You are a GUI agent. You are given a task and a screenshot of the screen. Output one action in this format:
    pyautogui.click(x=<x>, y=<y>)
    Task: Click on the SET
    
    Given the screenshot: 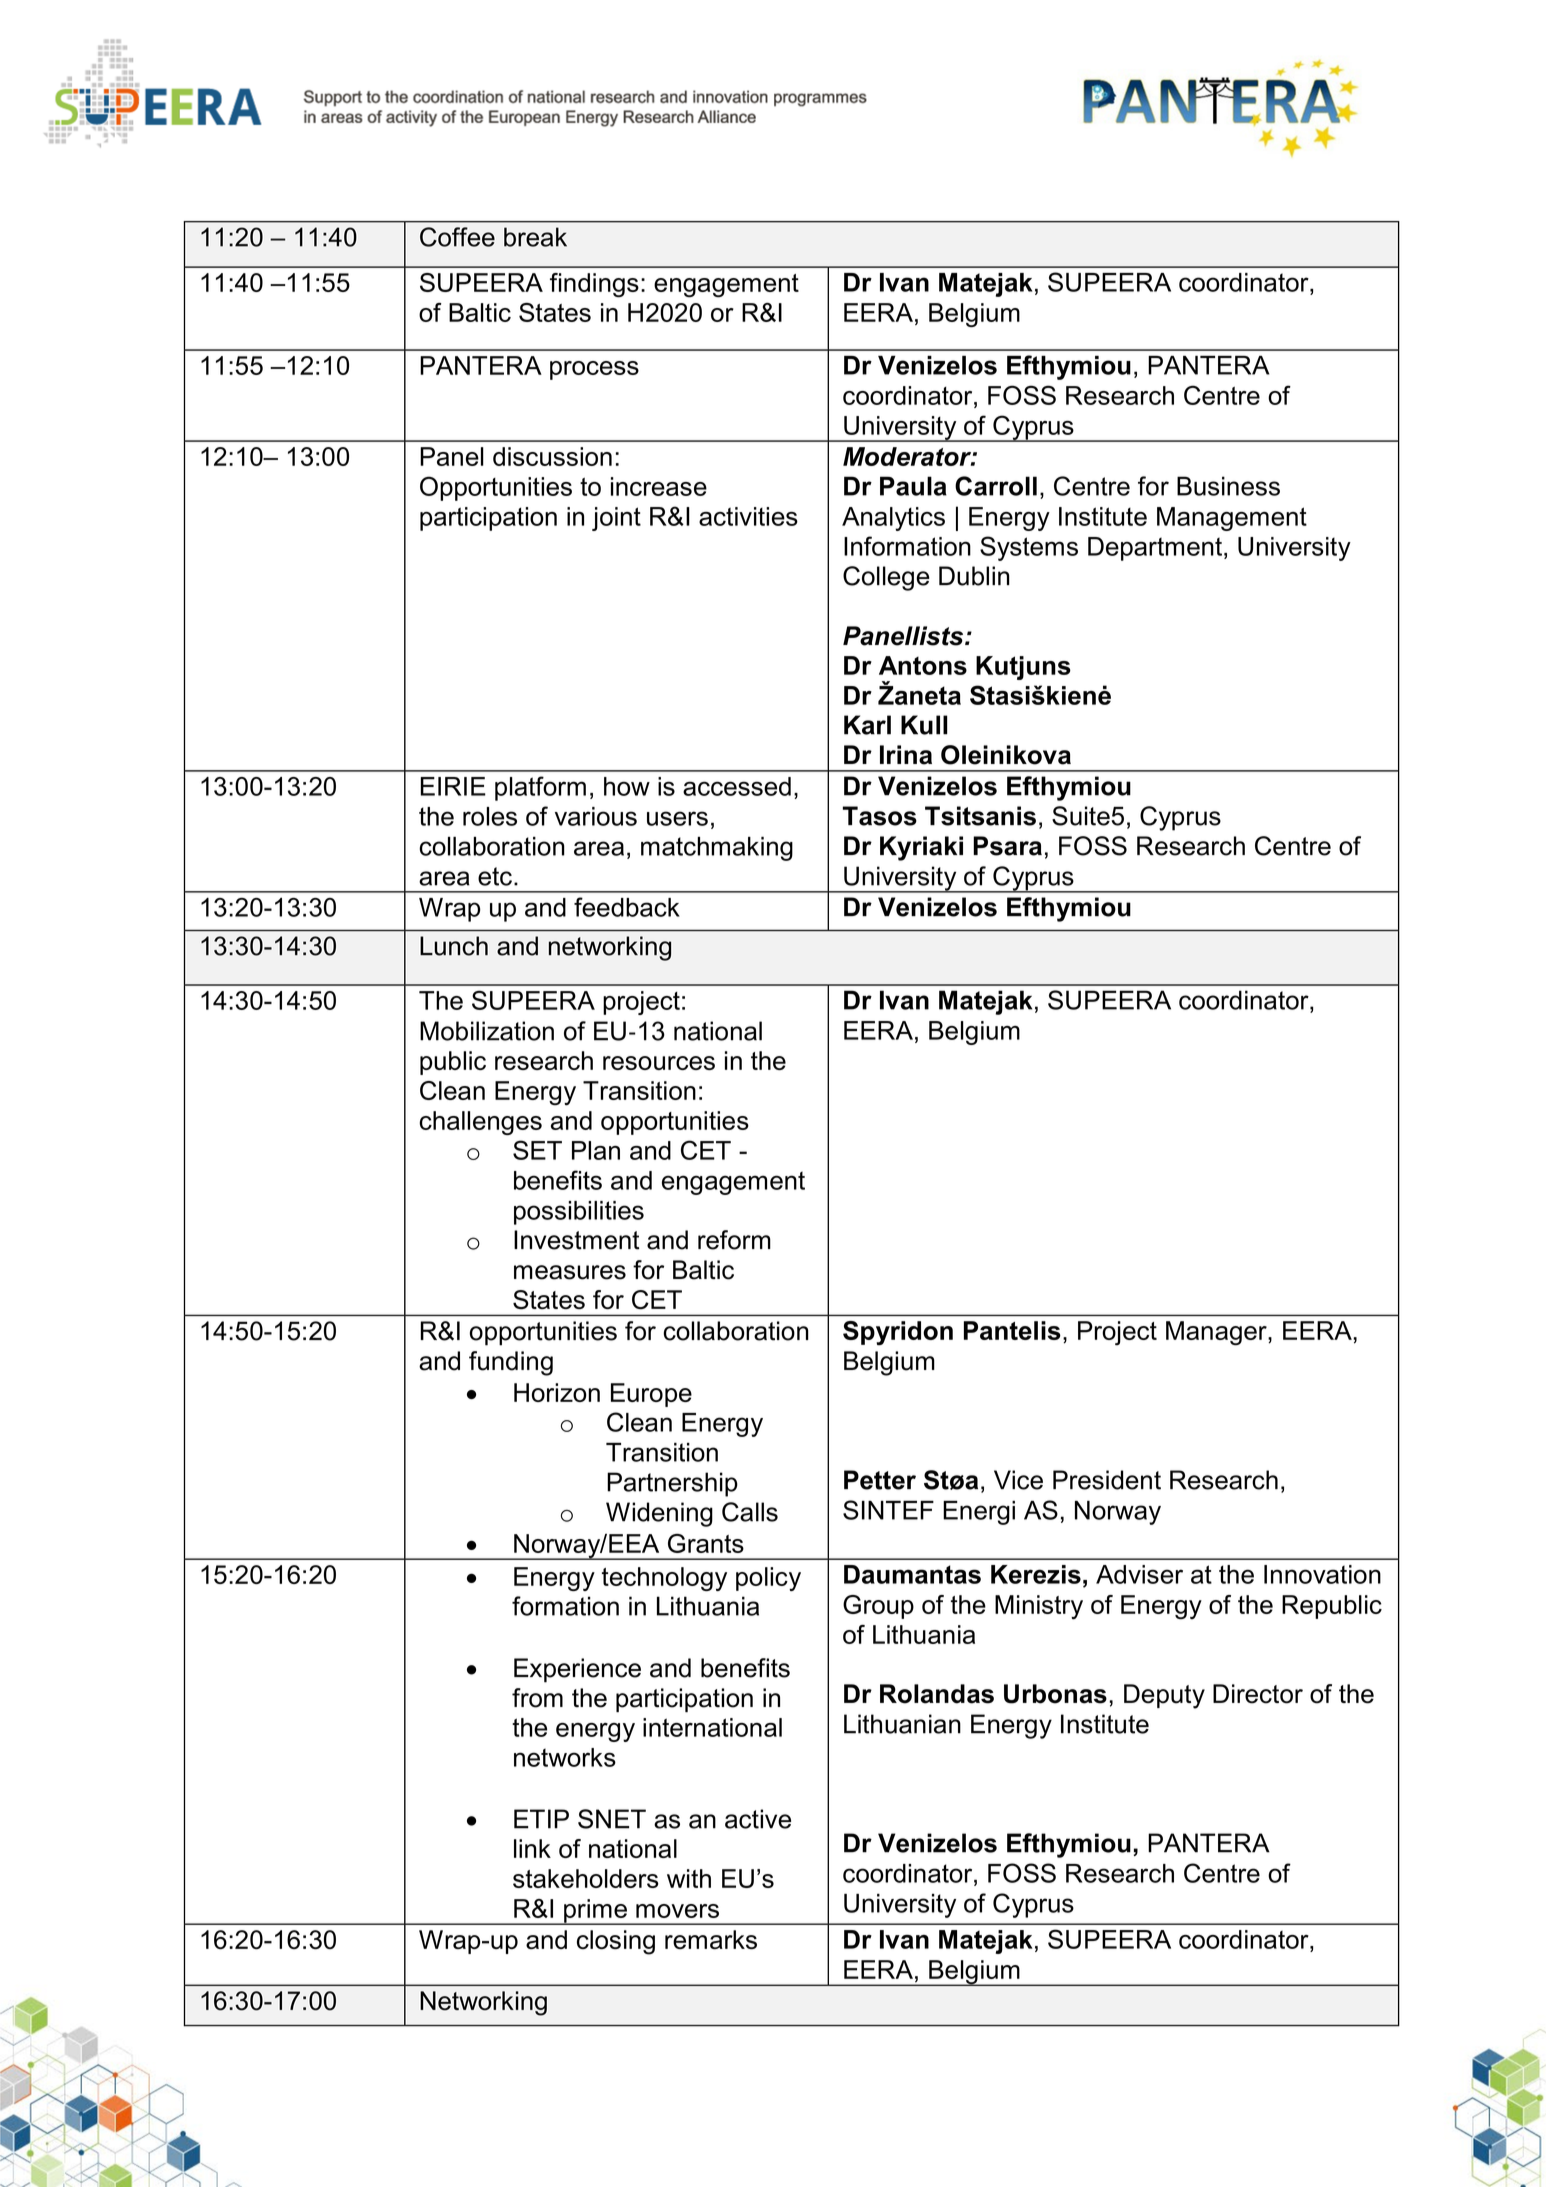 What is the action you would take?
    pyautogui.click(x=537, y=1150)
